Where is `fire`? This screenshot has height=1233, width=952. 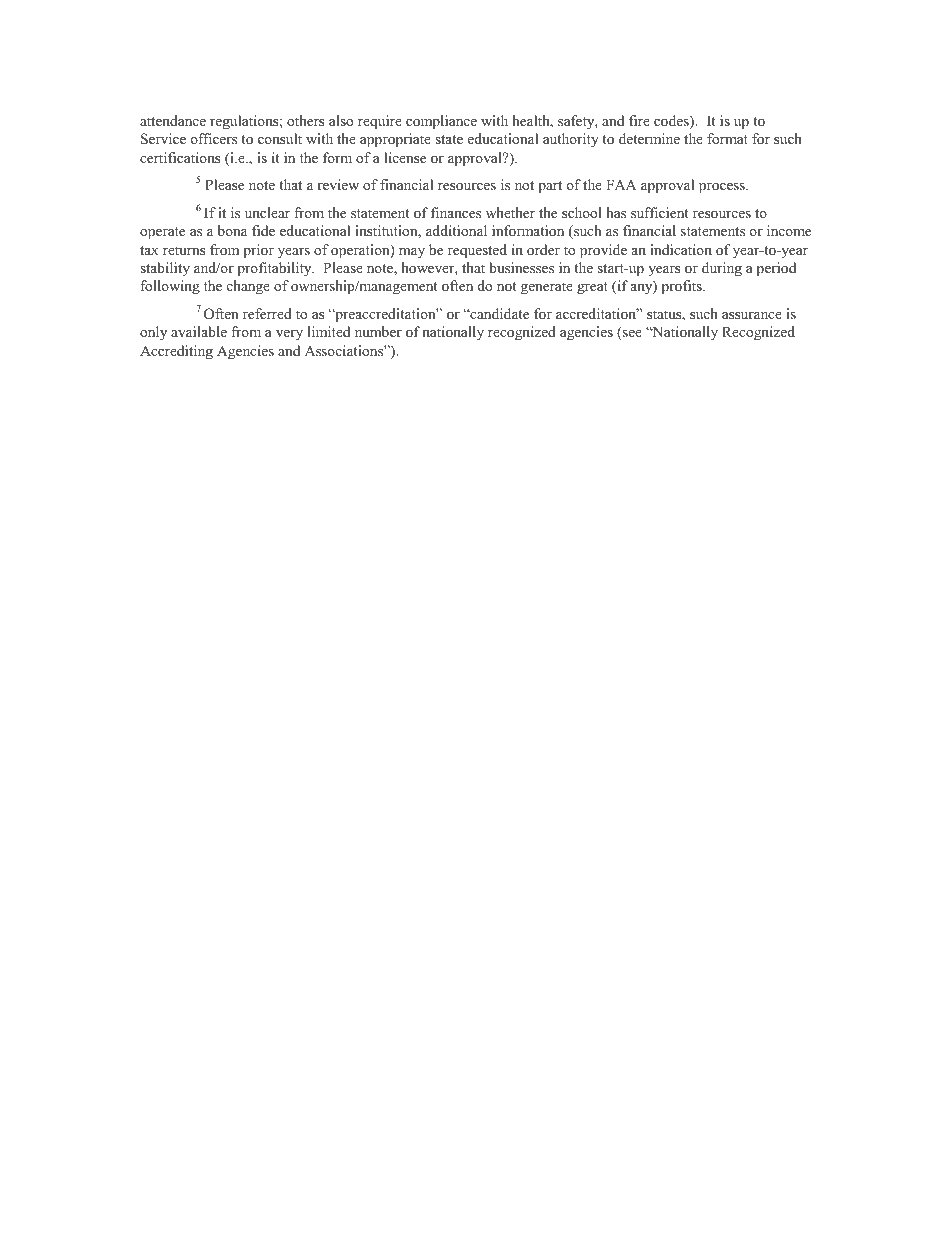
fire is located at coordinates (639, 120).
